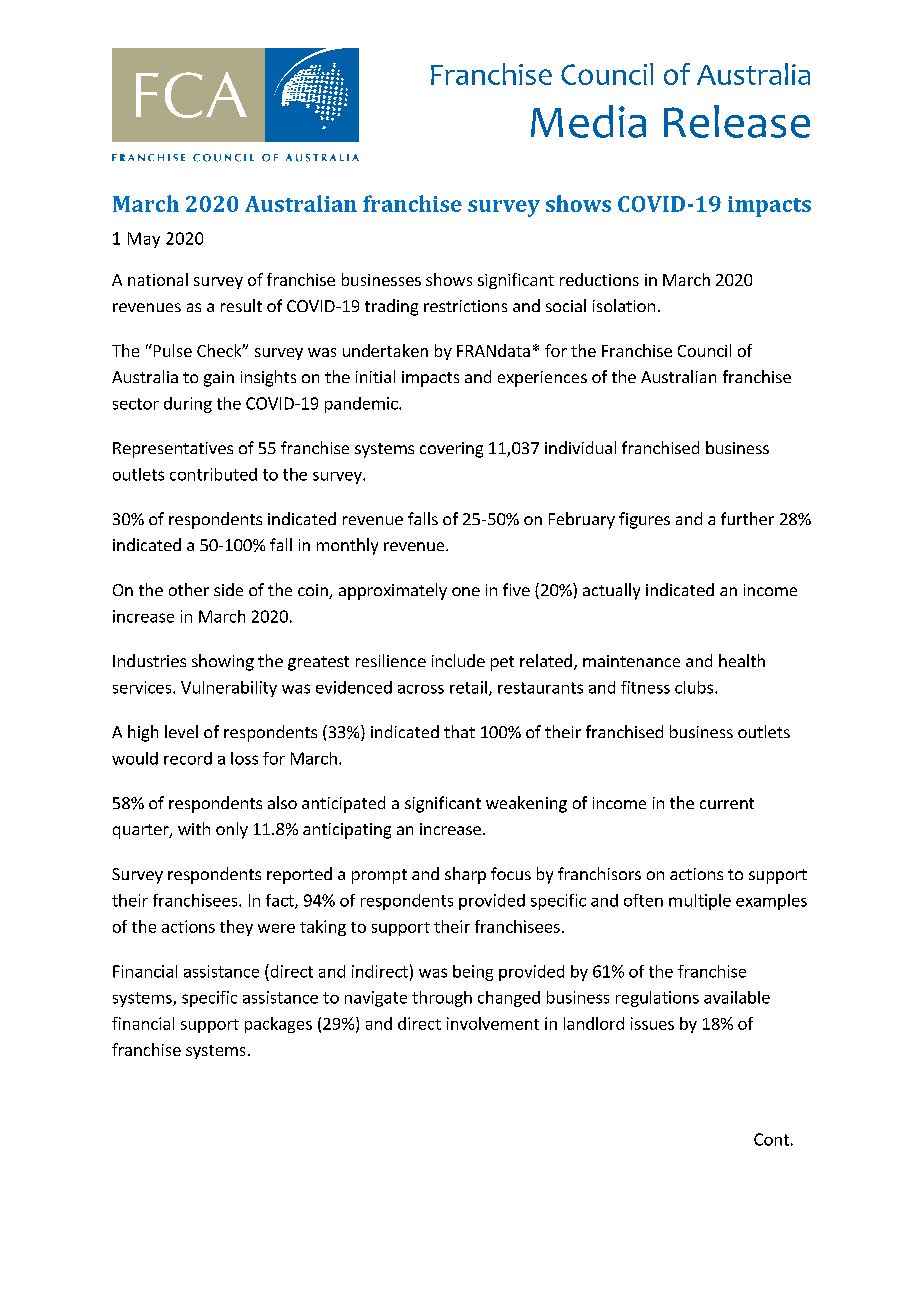 This document has width=924, height=1308. What do you see at coordinates (580, 447) in the document?
I see `individual` at bounding box center [580, 447].
